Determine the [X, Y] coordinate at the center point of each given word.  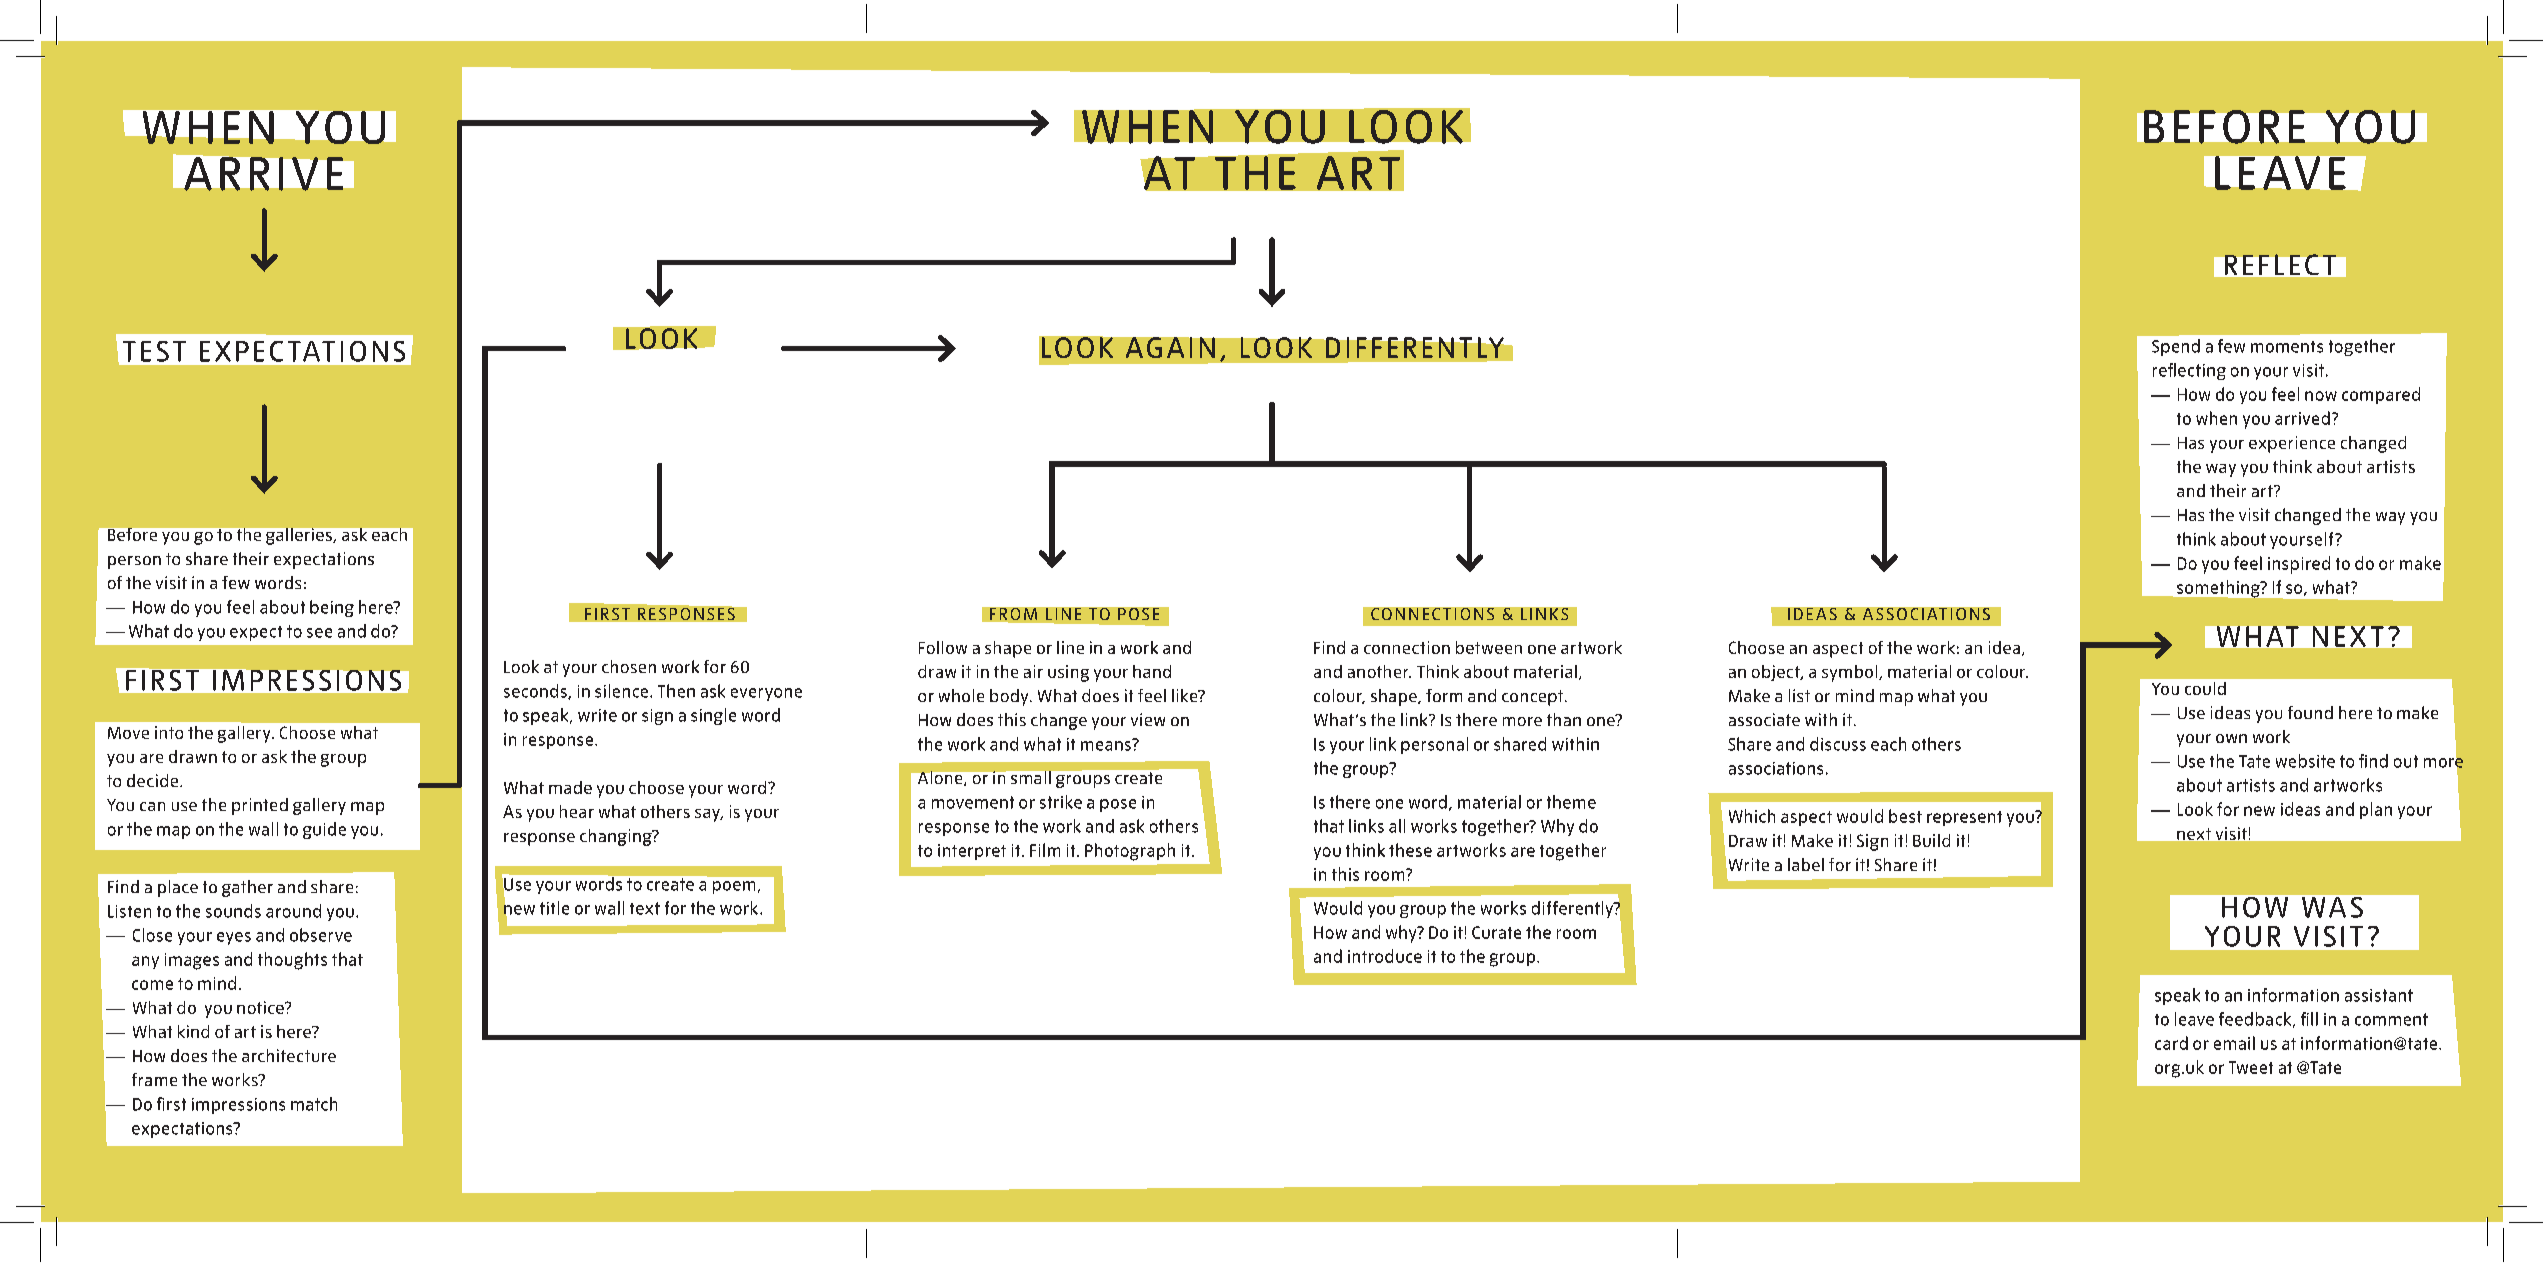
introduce [1385, 956]
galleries [300, 536]
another [1379, 671]
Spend [2176, 347]
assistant [2379, 995]
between [1489, 647]
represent [1964, 818]
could [2205, 688]
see [319, 633]
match [314, 1104]
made [570, 787]
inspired [2299, 565]
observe [321, 935]
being [332, 608]
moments [2287, 347]
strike [1061, 802]
